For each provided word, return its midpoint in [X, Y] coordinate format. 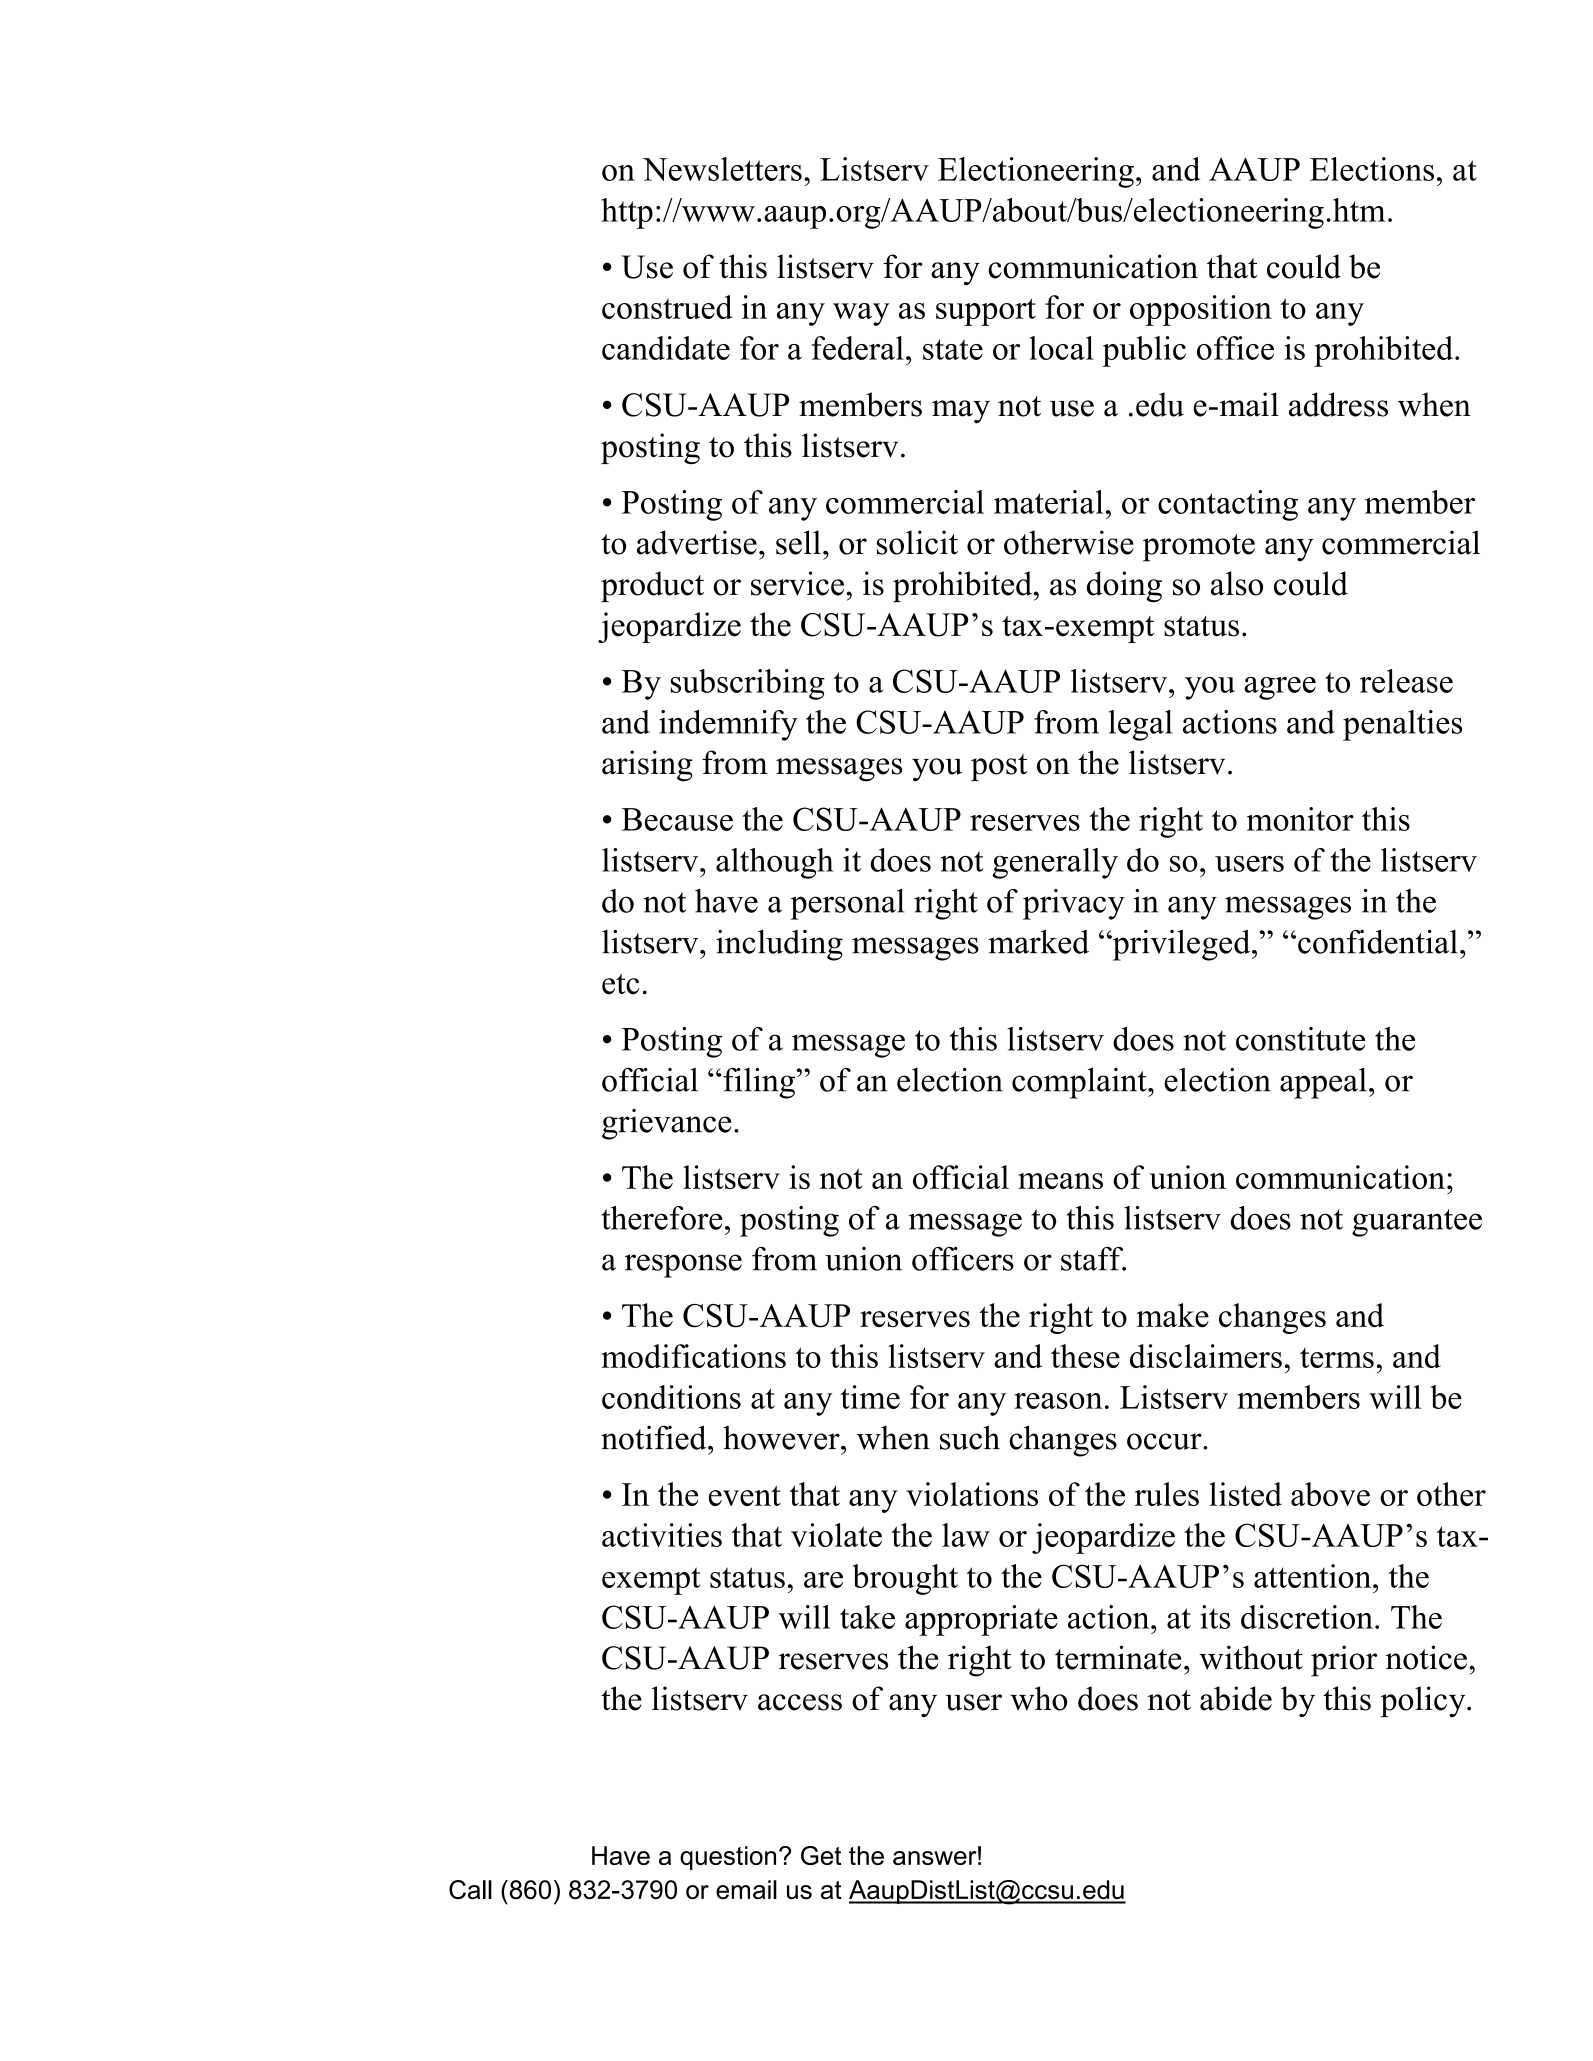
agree [1280, 688]
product [652, 586]
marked [1038, 941]
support [986, 312]
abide [1236, 1698]
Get [821, 1855]
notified [655, 1437]
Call [470, 1889]
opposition [1201, 310]
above [1330, 1494]
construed [667, 307]
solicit [917, 542]
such [970, 1437]
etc [621, 984]
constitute [1300, 1039]
